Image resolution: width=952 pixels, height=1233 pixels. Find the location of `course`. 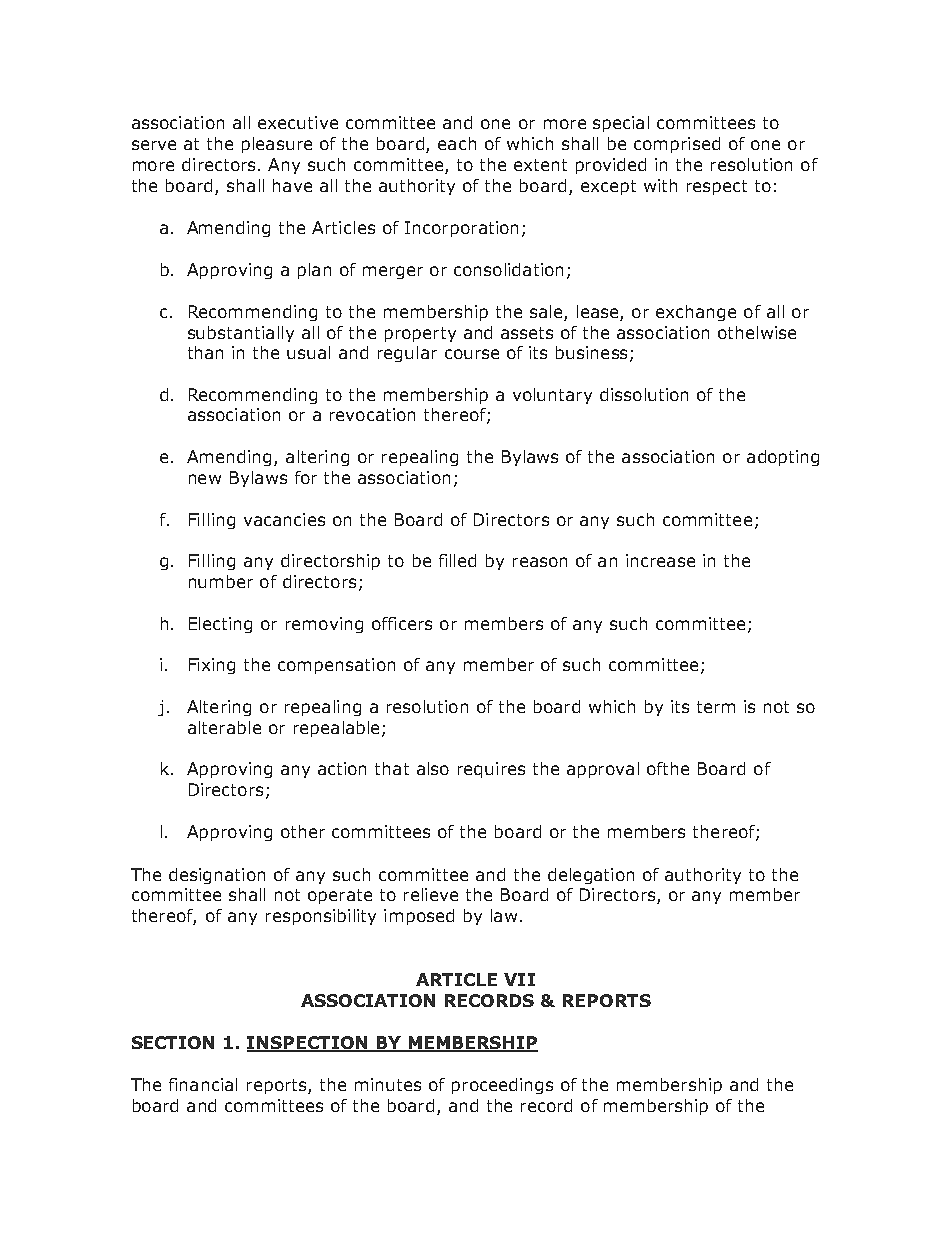

course is located at coordinates (472, 354).
